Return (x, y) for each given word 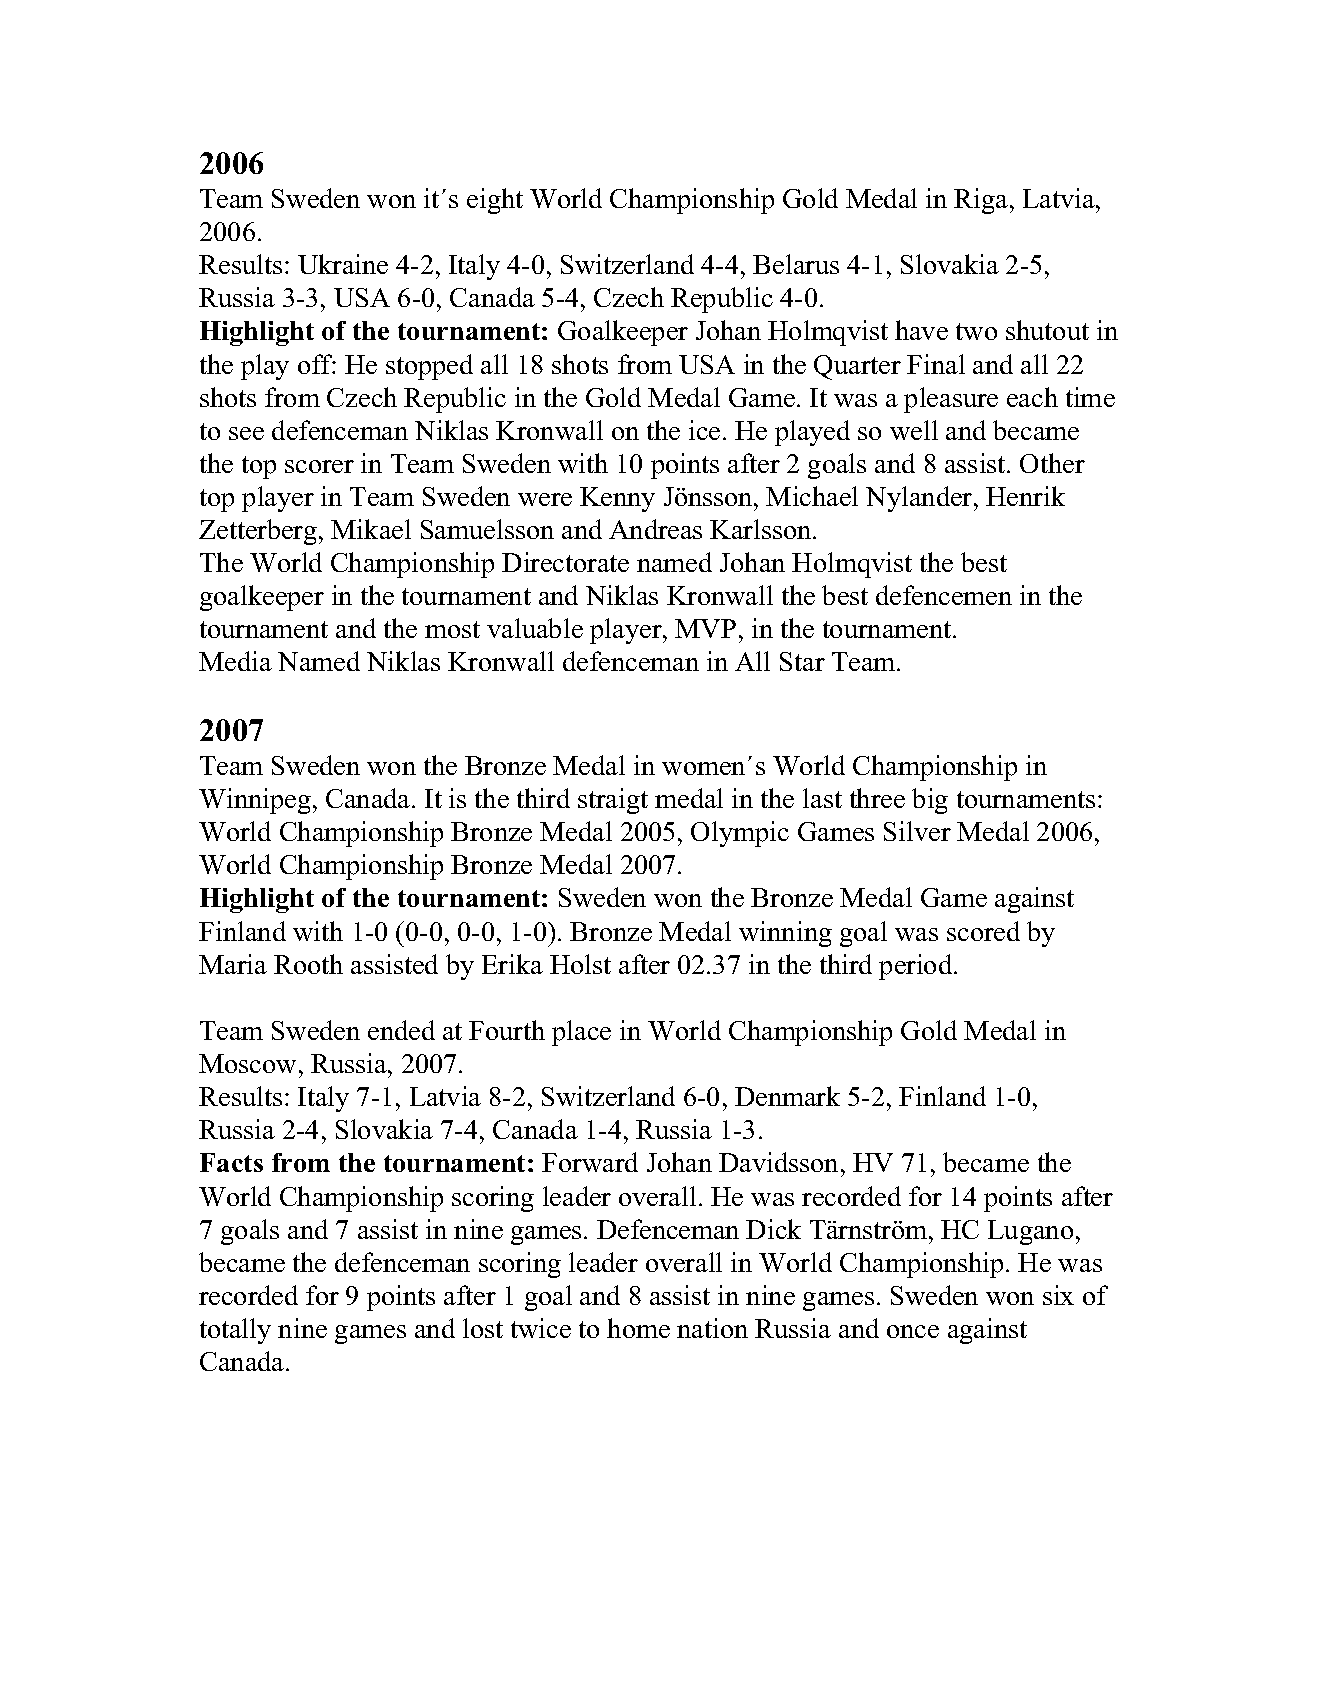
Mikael (371, 529)
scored (983, 931)
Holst (580, 964)
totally (235, 1331)
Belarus (796, 264)
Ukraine (343, 264)
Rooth (308, 964)
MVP (705, 628)
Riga (982, 201)
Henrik (1025, 496)
